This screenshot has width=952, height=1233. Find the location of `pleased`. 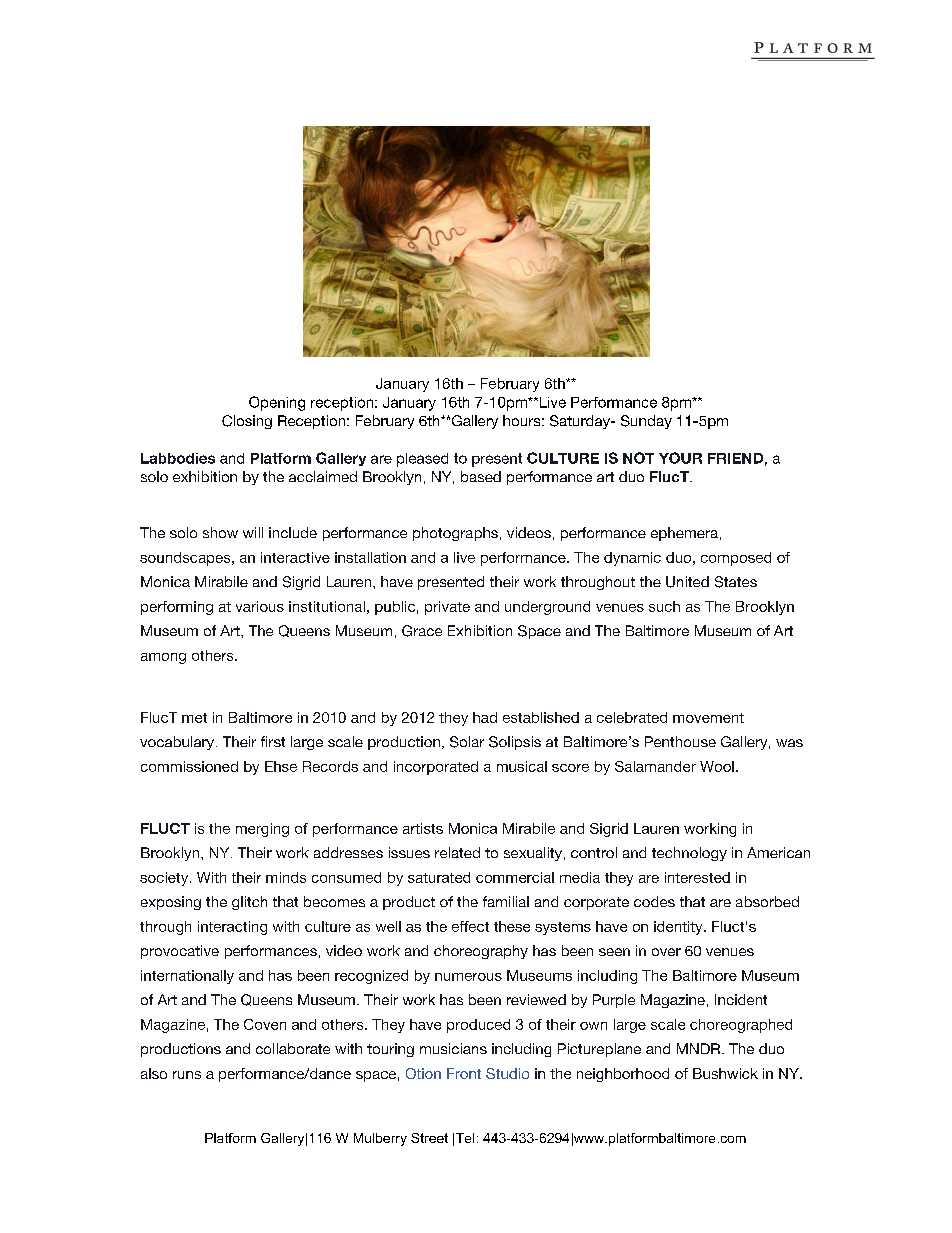

pleased is located at coordinates (422, 460).
